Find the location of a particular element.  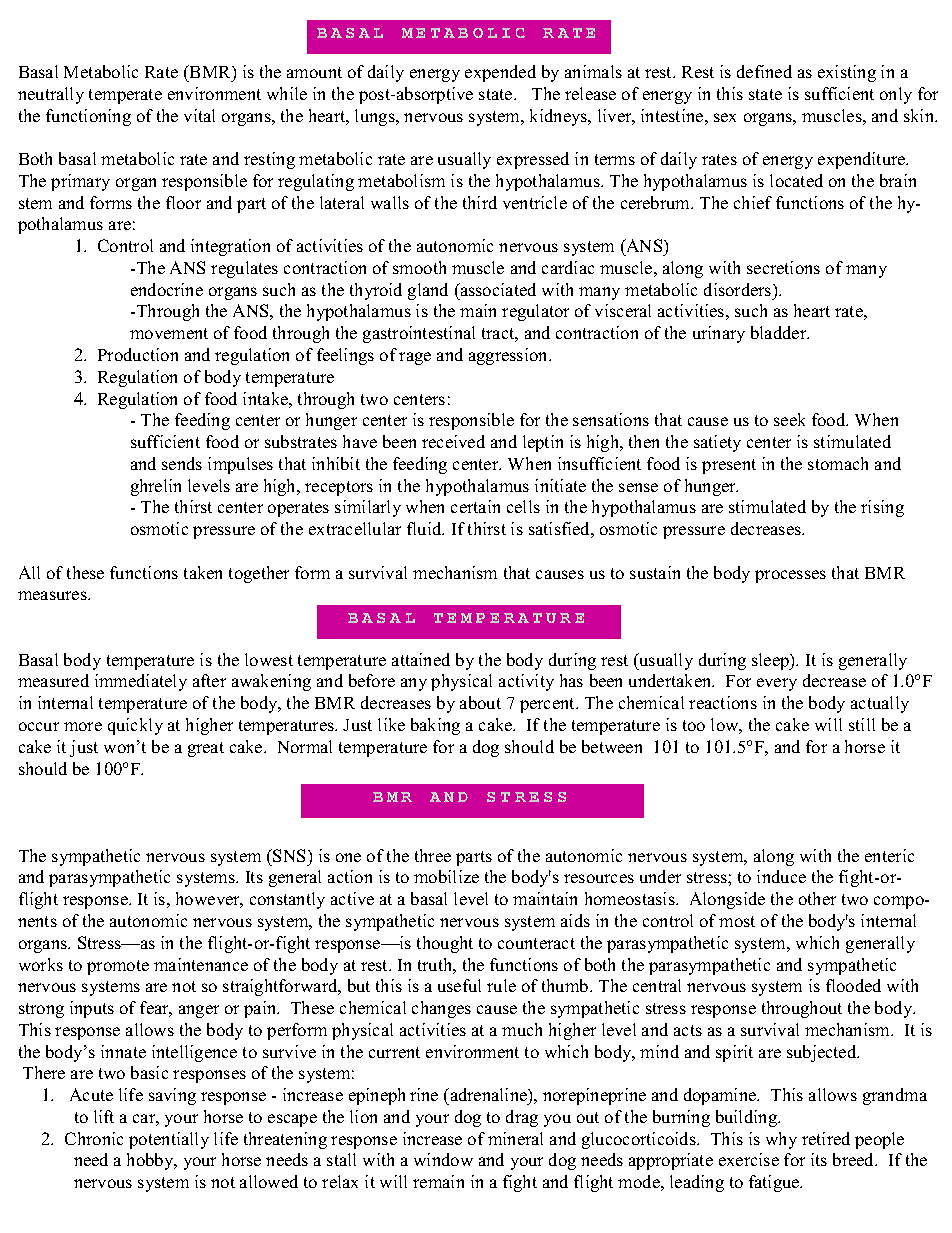

expended is located at coordinates (500, 73).
